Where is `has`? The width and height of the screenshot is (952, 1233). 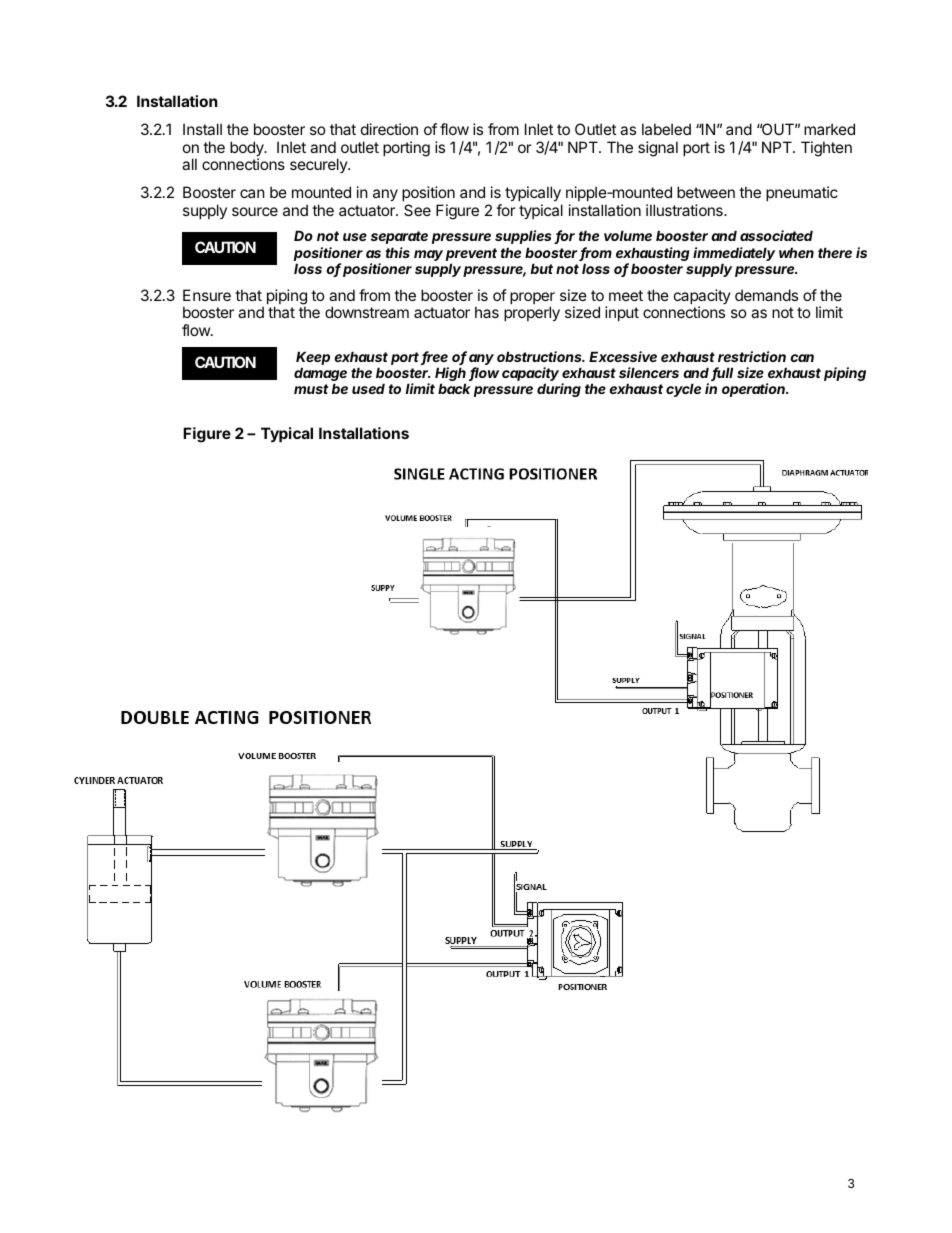 has is located at coordinates (487, 312).
